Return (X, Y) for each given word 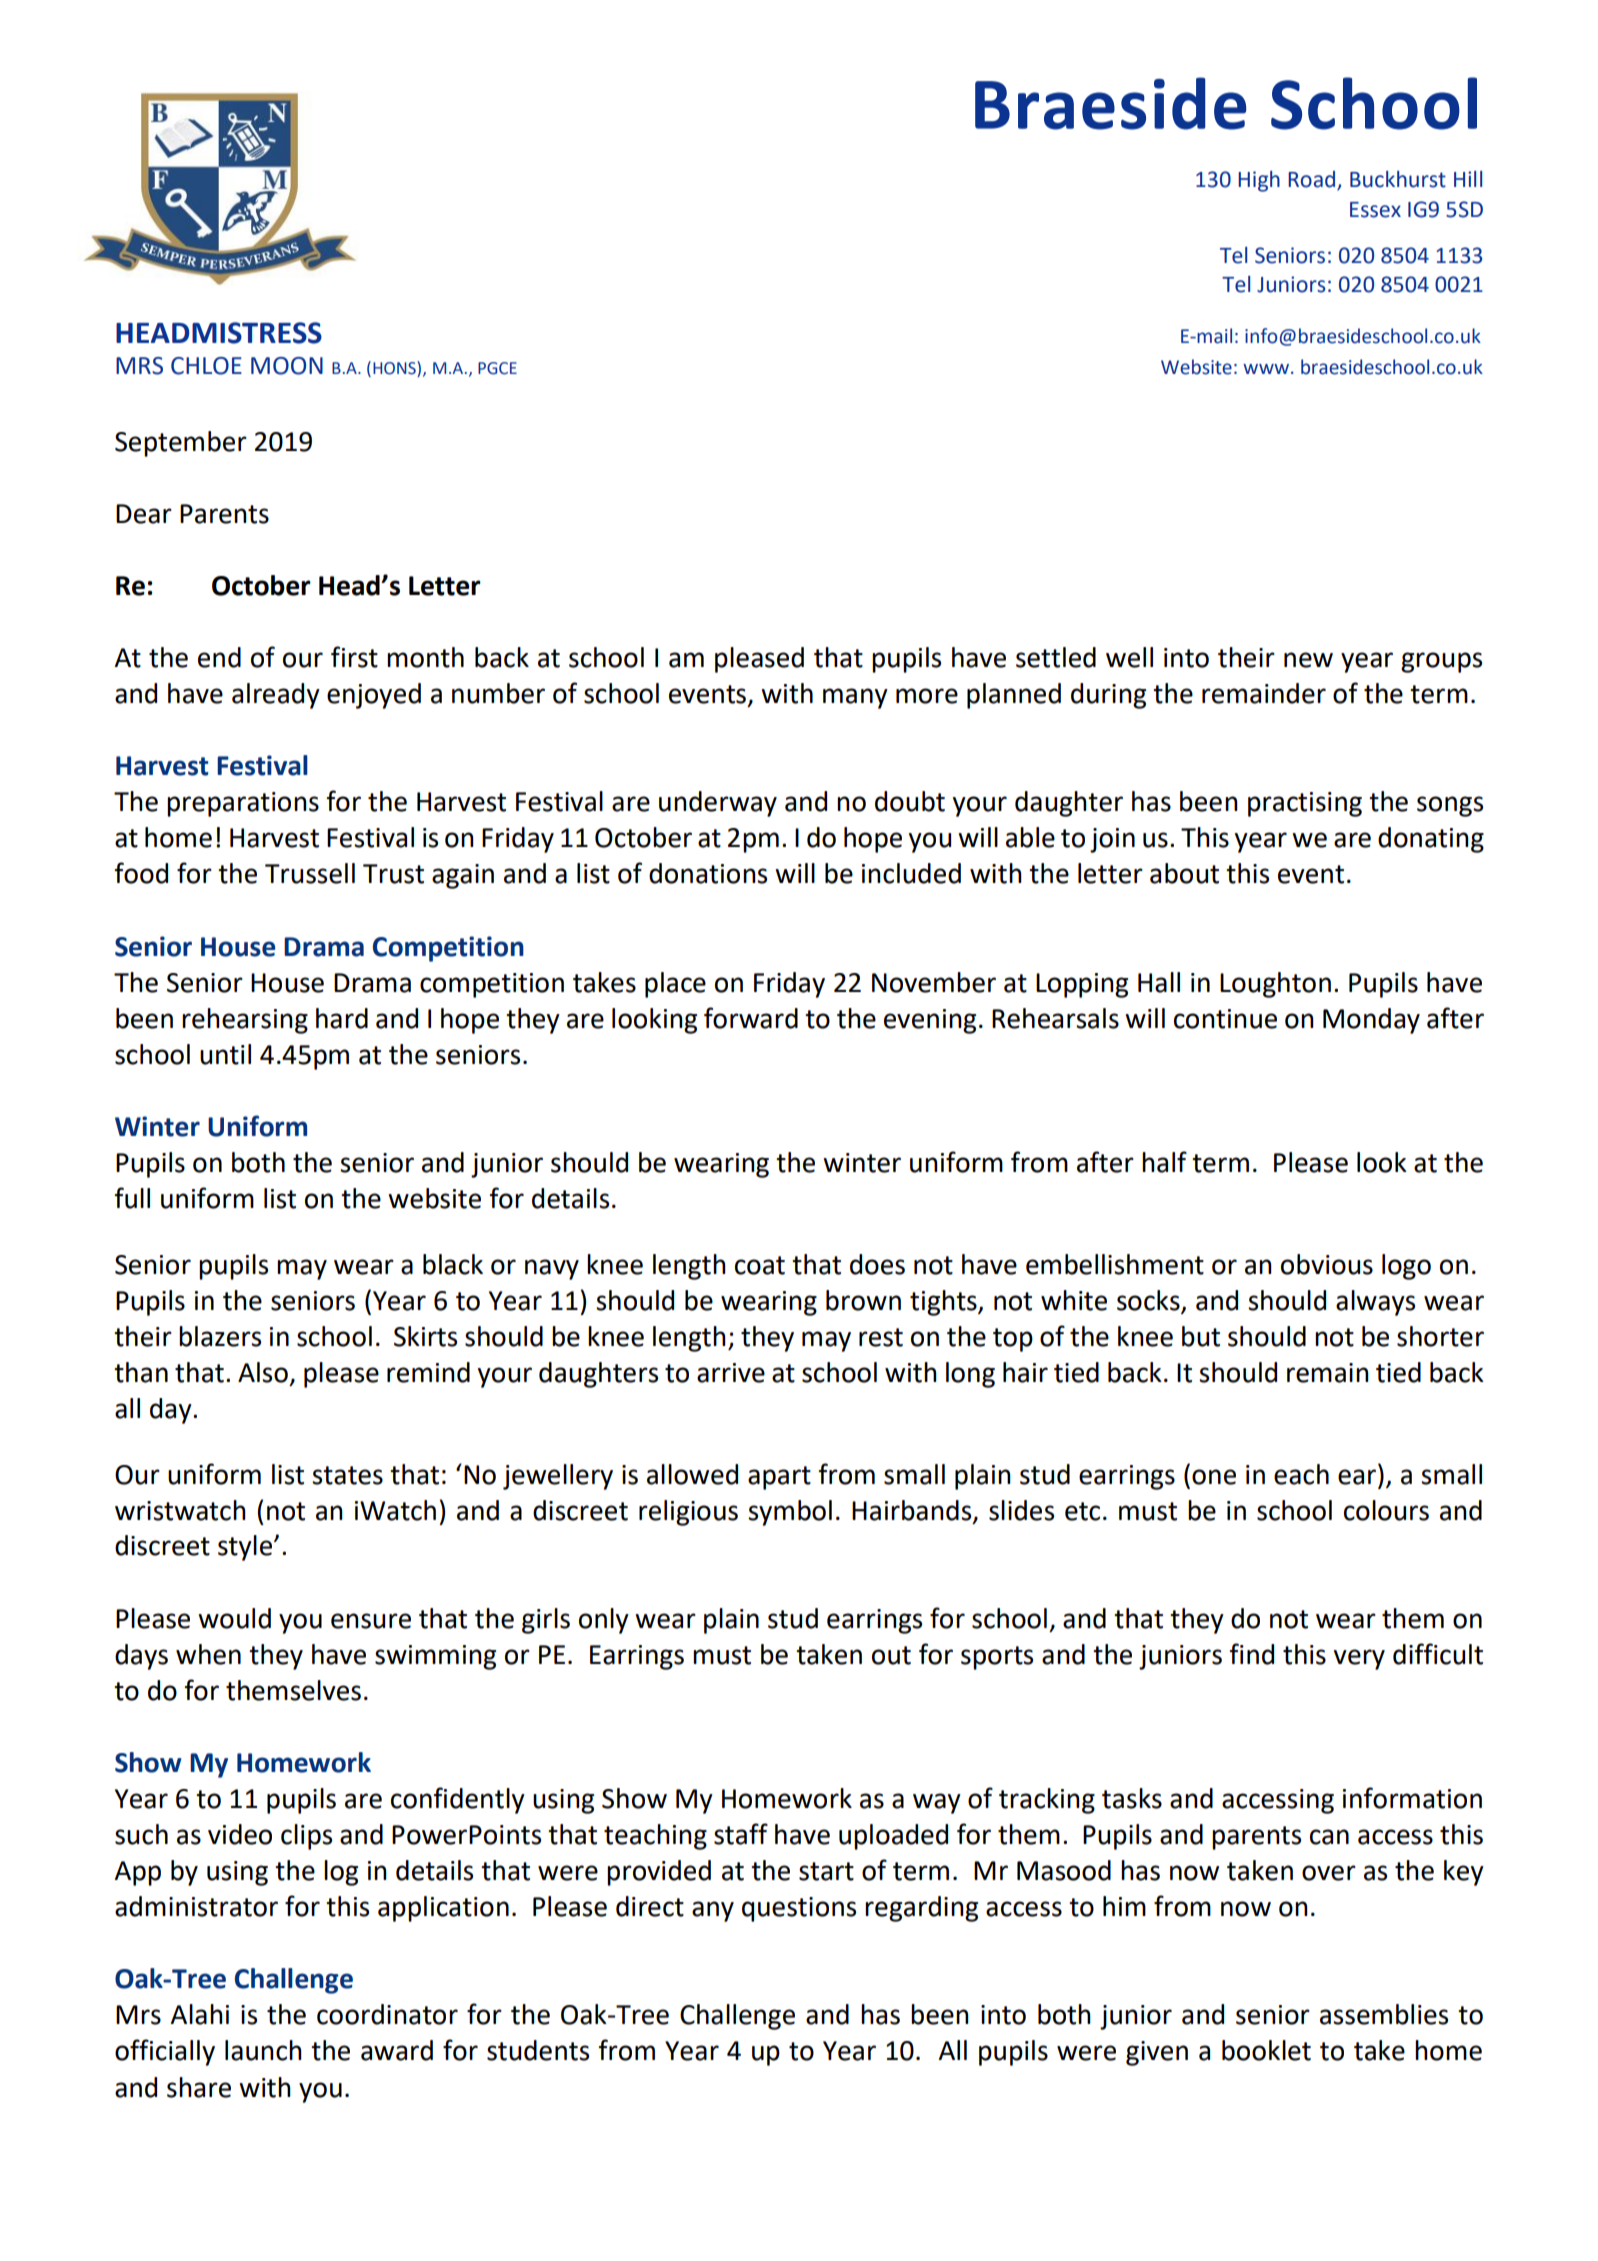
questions (799, 1909)
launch (263, 2050)
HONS (395, 368)
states (347, 1475)
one (1214, 1477)
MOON (287, 366)
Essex (1375, 210)
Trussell (310, 873)
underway (718, 804)
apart (779, 1478)
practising (1305, 804)
